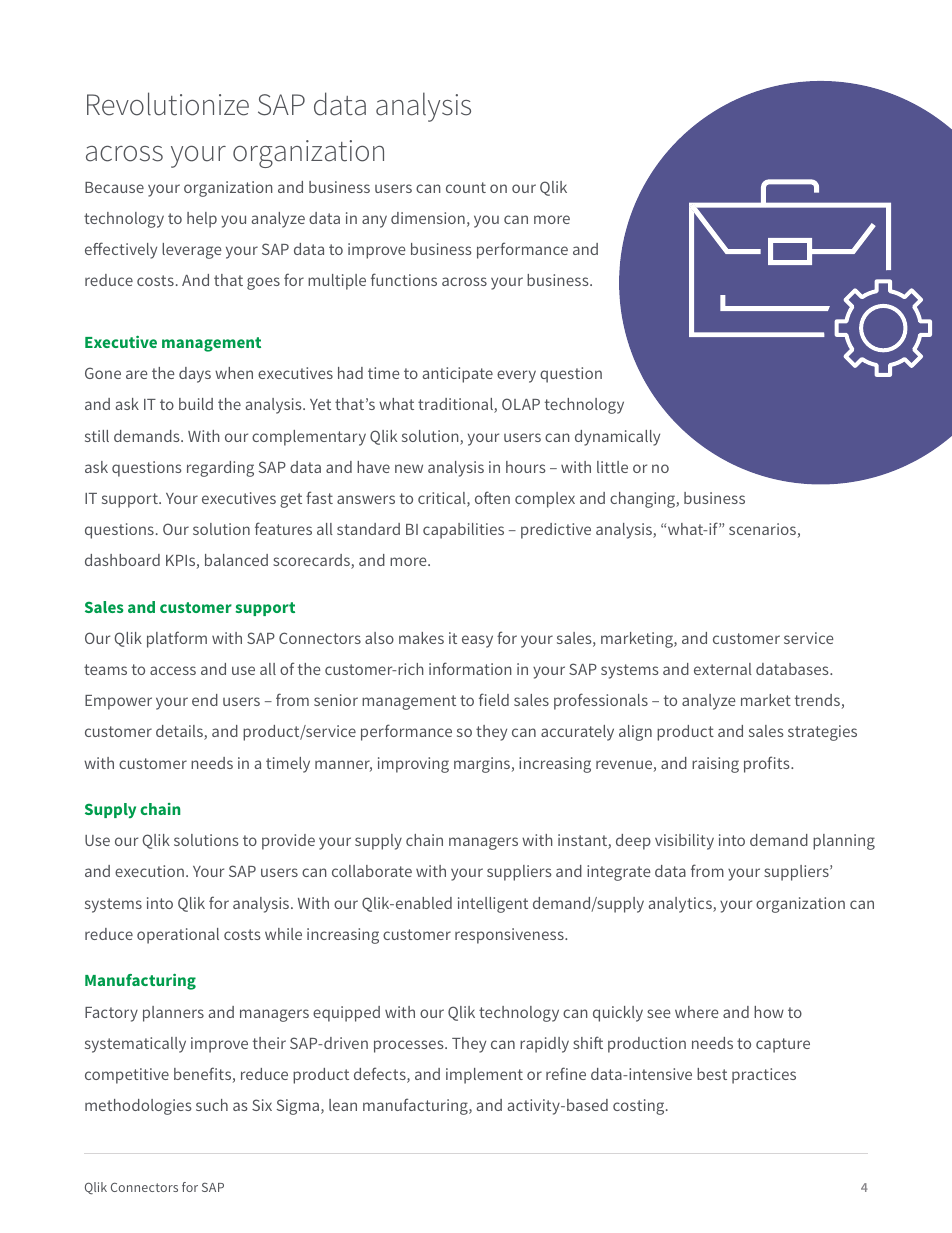 This screenshot has width=952, height=1233. What do you see at coordinates (617, 438) in the screenshot?
I see `dynamically` at bounding box center [617, 438].
